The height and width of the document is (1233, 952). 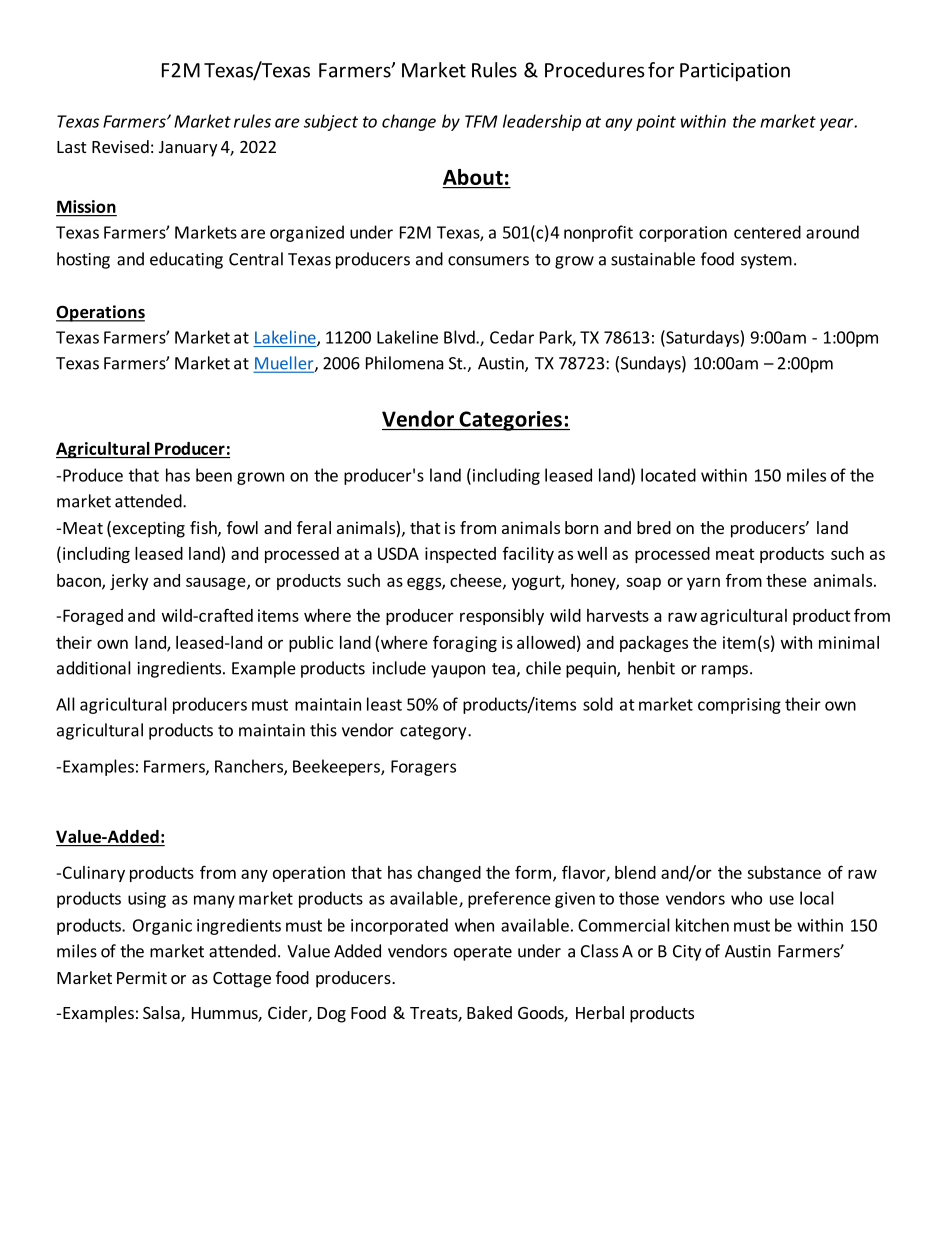 What do you see at coordinates (739, 706) in the document?
I see `comprising` at bounding box center [739, 706].
